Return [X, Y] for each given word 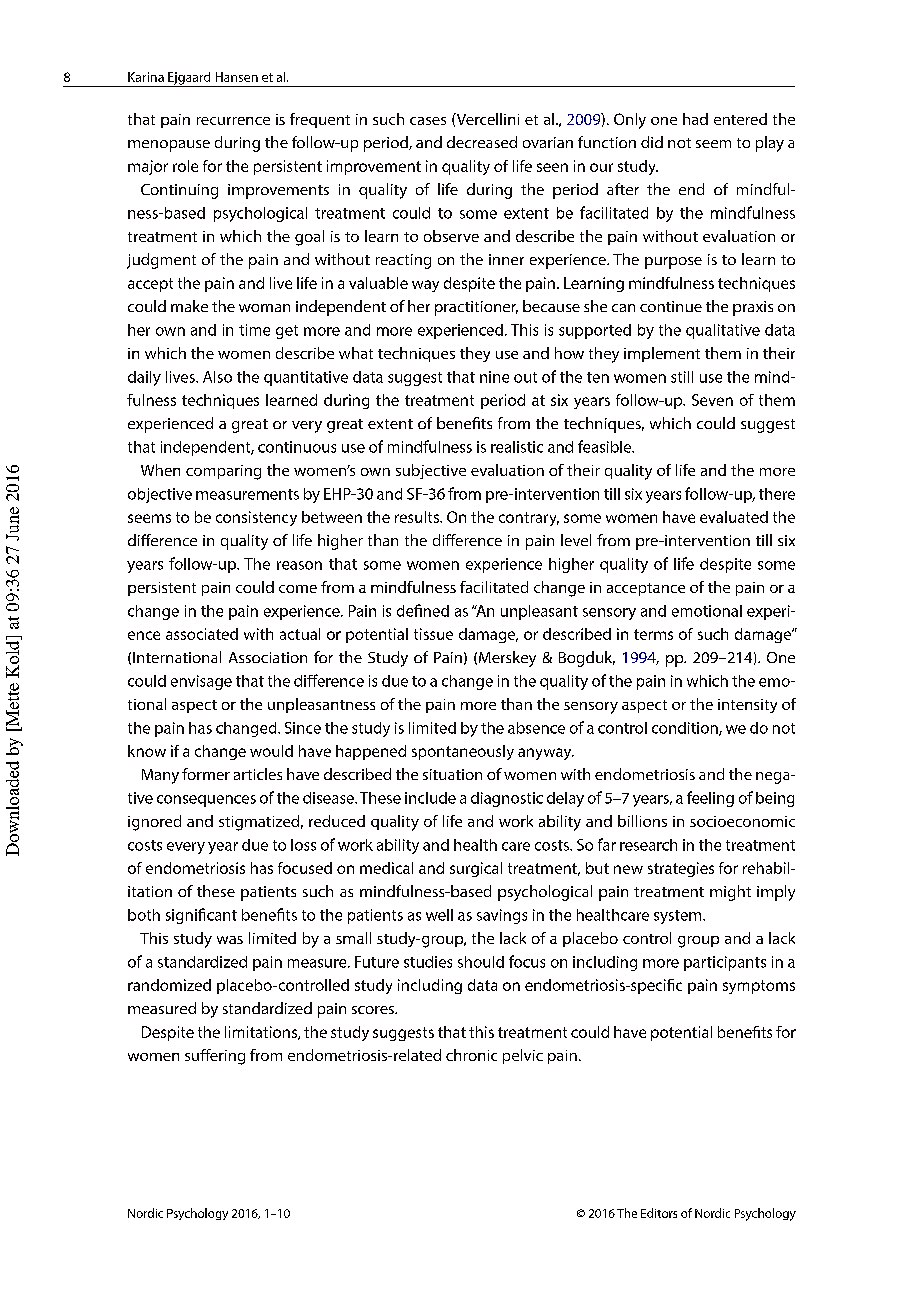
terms [653, 634]
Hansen [237, 77]
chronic [471, 1055]
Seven [712, 400]
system [679, 917]
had [695, 119]
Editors [659, 1213]
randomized [169, 985]
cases [428, 121]
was [230, 940]
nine [494, 377]
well [439, 915]
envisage [201, 682]
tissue [433, 634]
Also [217, 377]
